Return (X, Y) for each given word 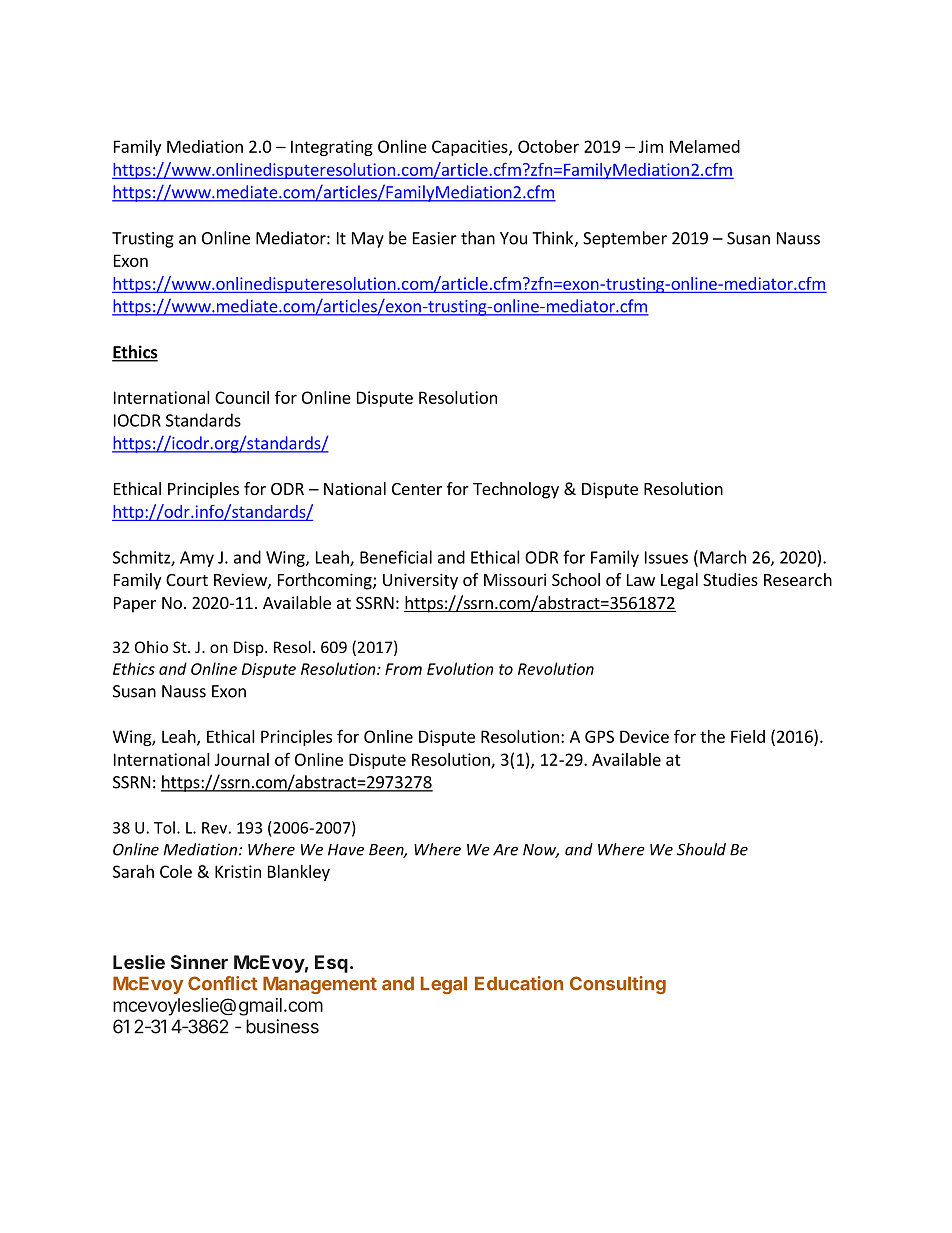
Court (187, 580)
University (420, 581)
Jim (651, 146)
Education (519, 983)
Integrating (332, 148)
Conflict (223, 983)
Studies (730, 579)
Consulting (618, 985)
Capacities (471, 148)
